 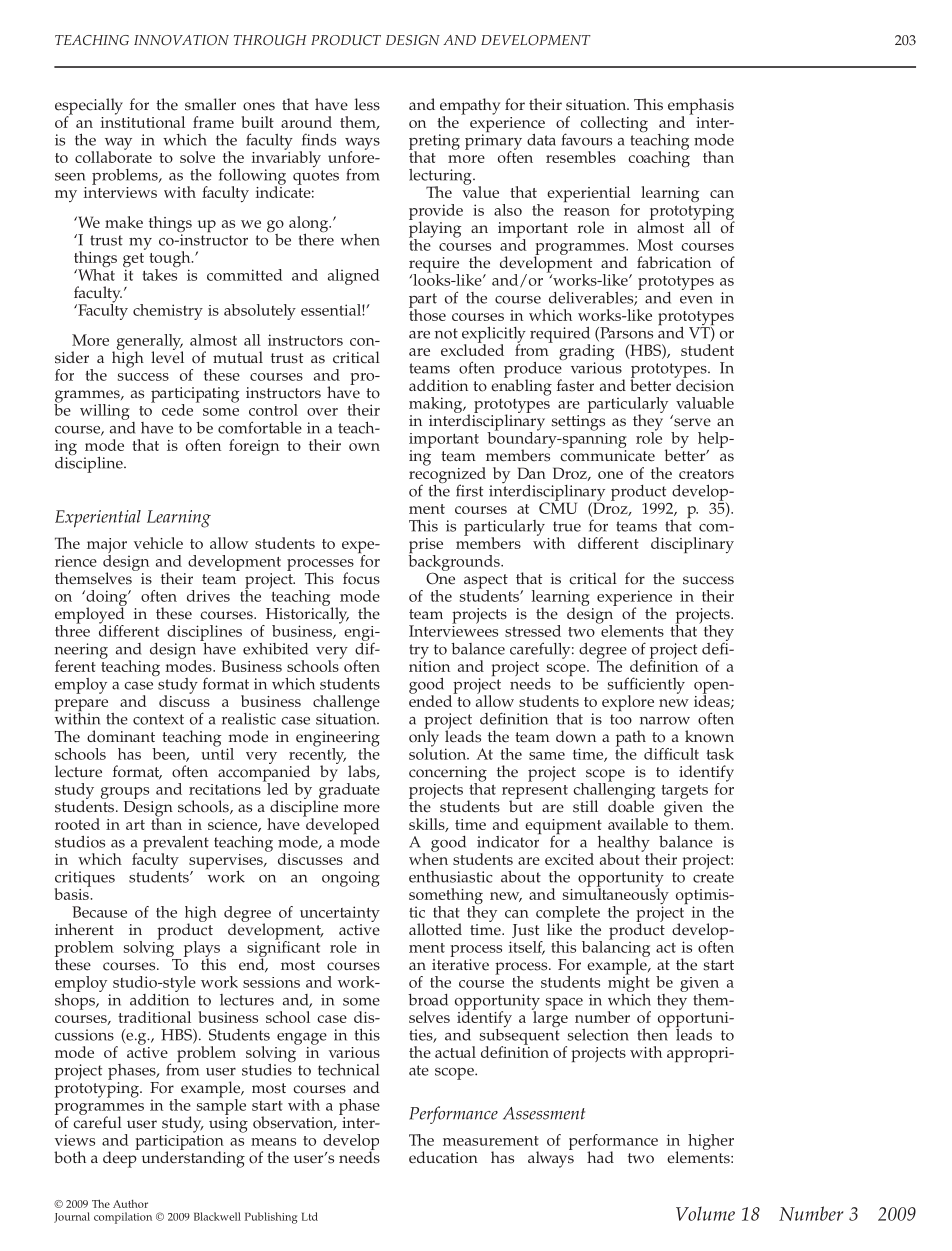 What do you see at coordinates (614, 124) in the image?
I see `collecting` at bounding box center [614, 124].
